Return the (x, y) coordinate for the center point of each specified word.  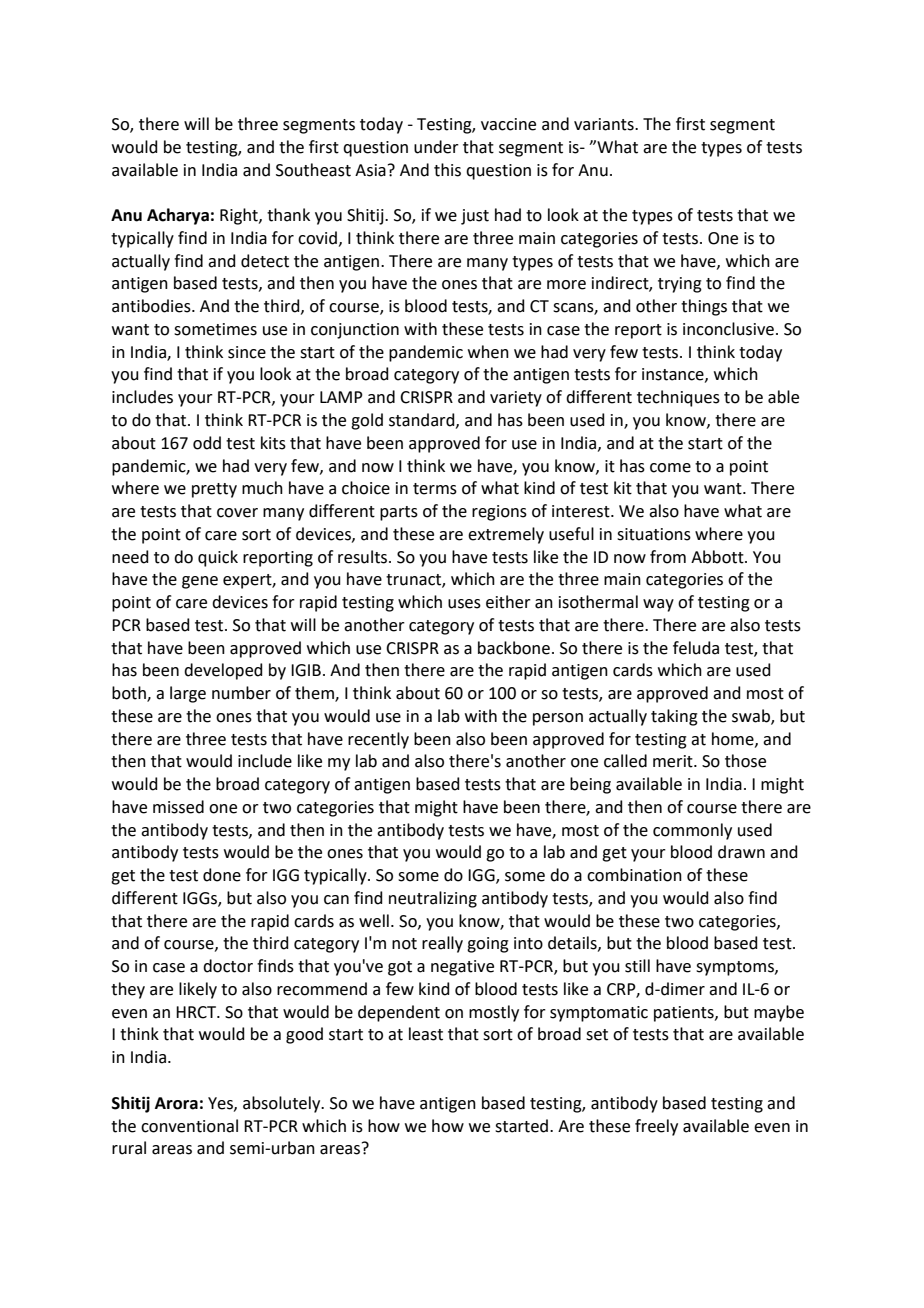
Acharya (178, 216)
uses (464, 604)
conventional (189, 1126)
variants (605, 124)
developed (223, 671)
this (447, 170)
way (658, 605)
